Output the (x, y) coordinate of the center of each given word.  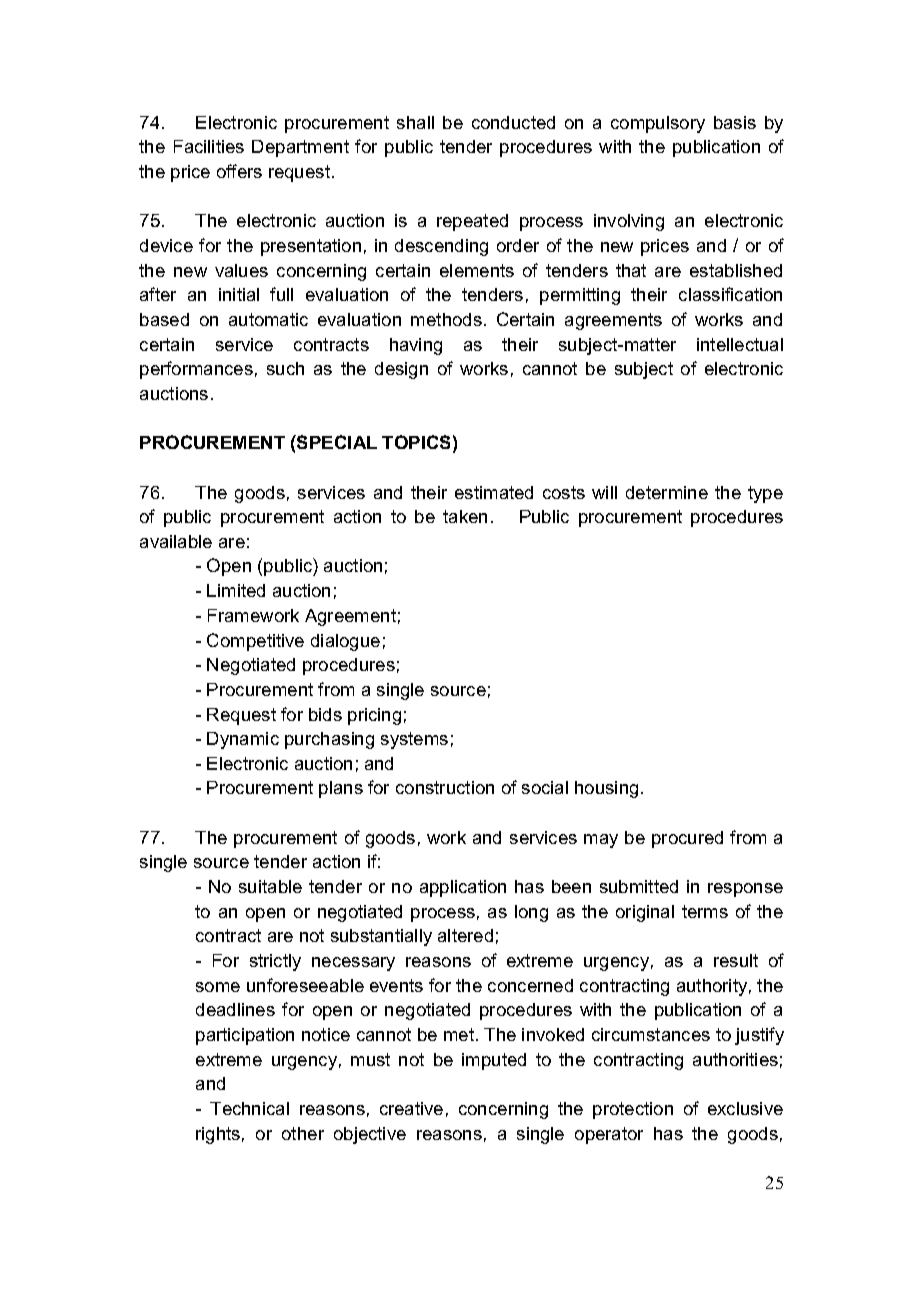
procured (687, 839)
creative (411, 1108)
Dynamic (243, 740)
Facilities (209, 146)
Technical (249, 1108)
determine (667, 492)
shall (415, 122)
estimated (494, 492)
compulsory (658, 124)
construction (445, 787)
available (176, 541)
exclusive (745, 1108)
